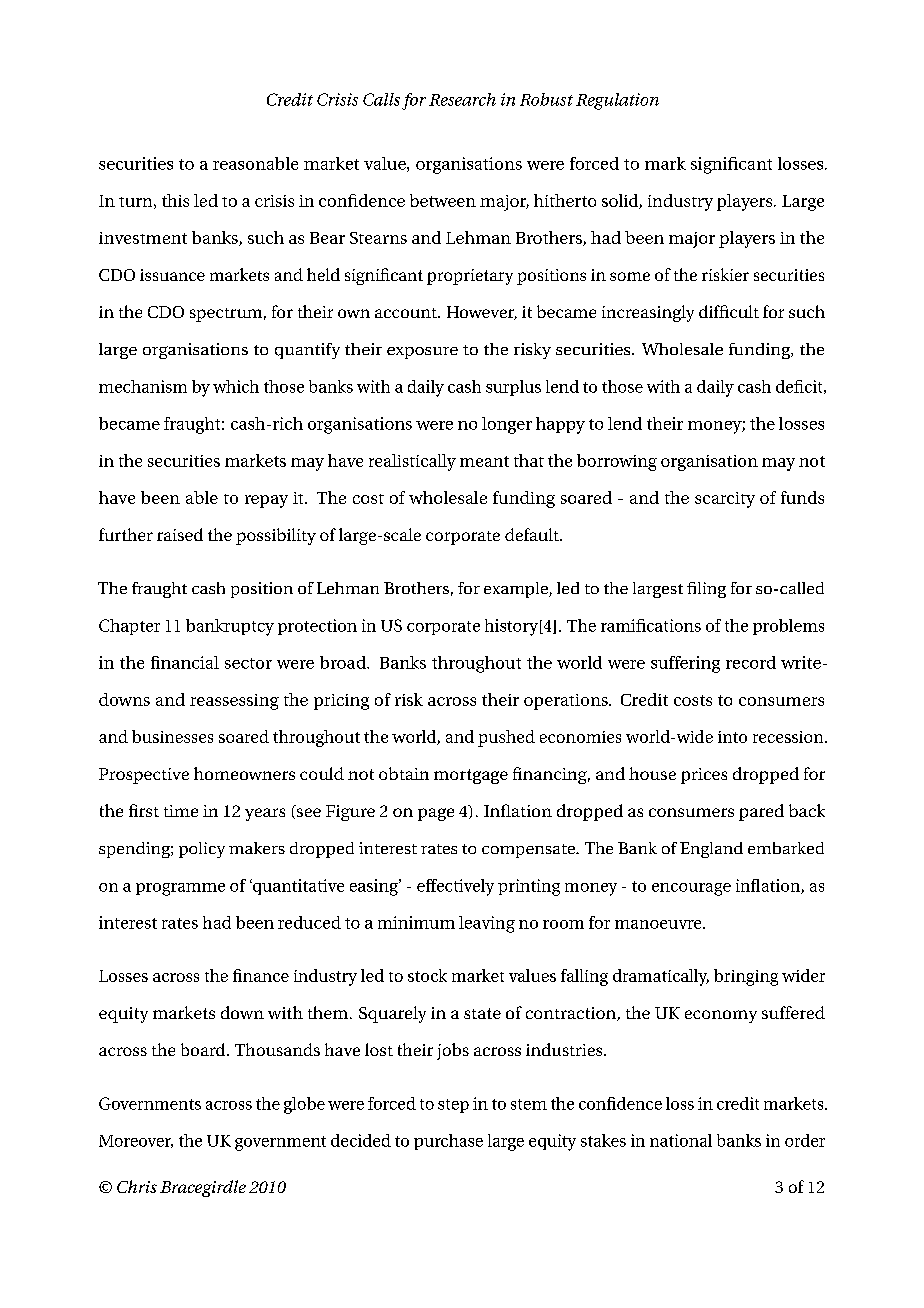 The width and height of the screenshot is (924, 1308). What do you see at coordinates (462, 99) in the screenshot?
I see `Research` at bounding box center [462, 99].
